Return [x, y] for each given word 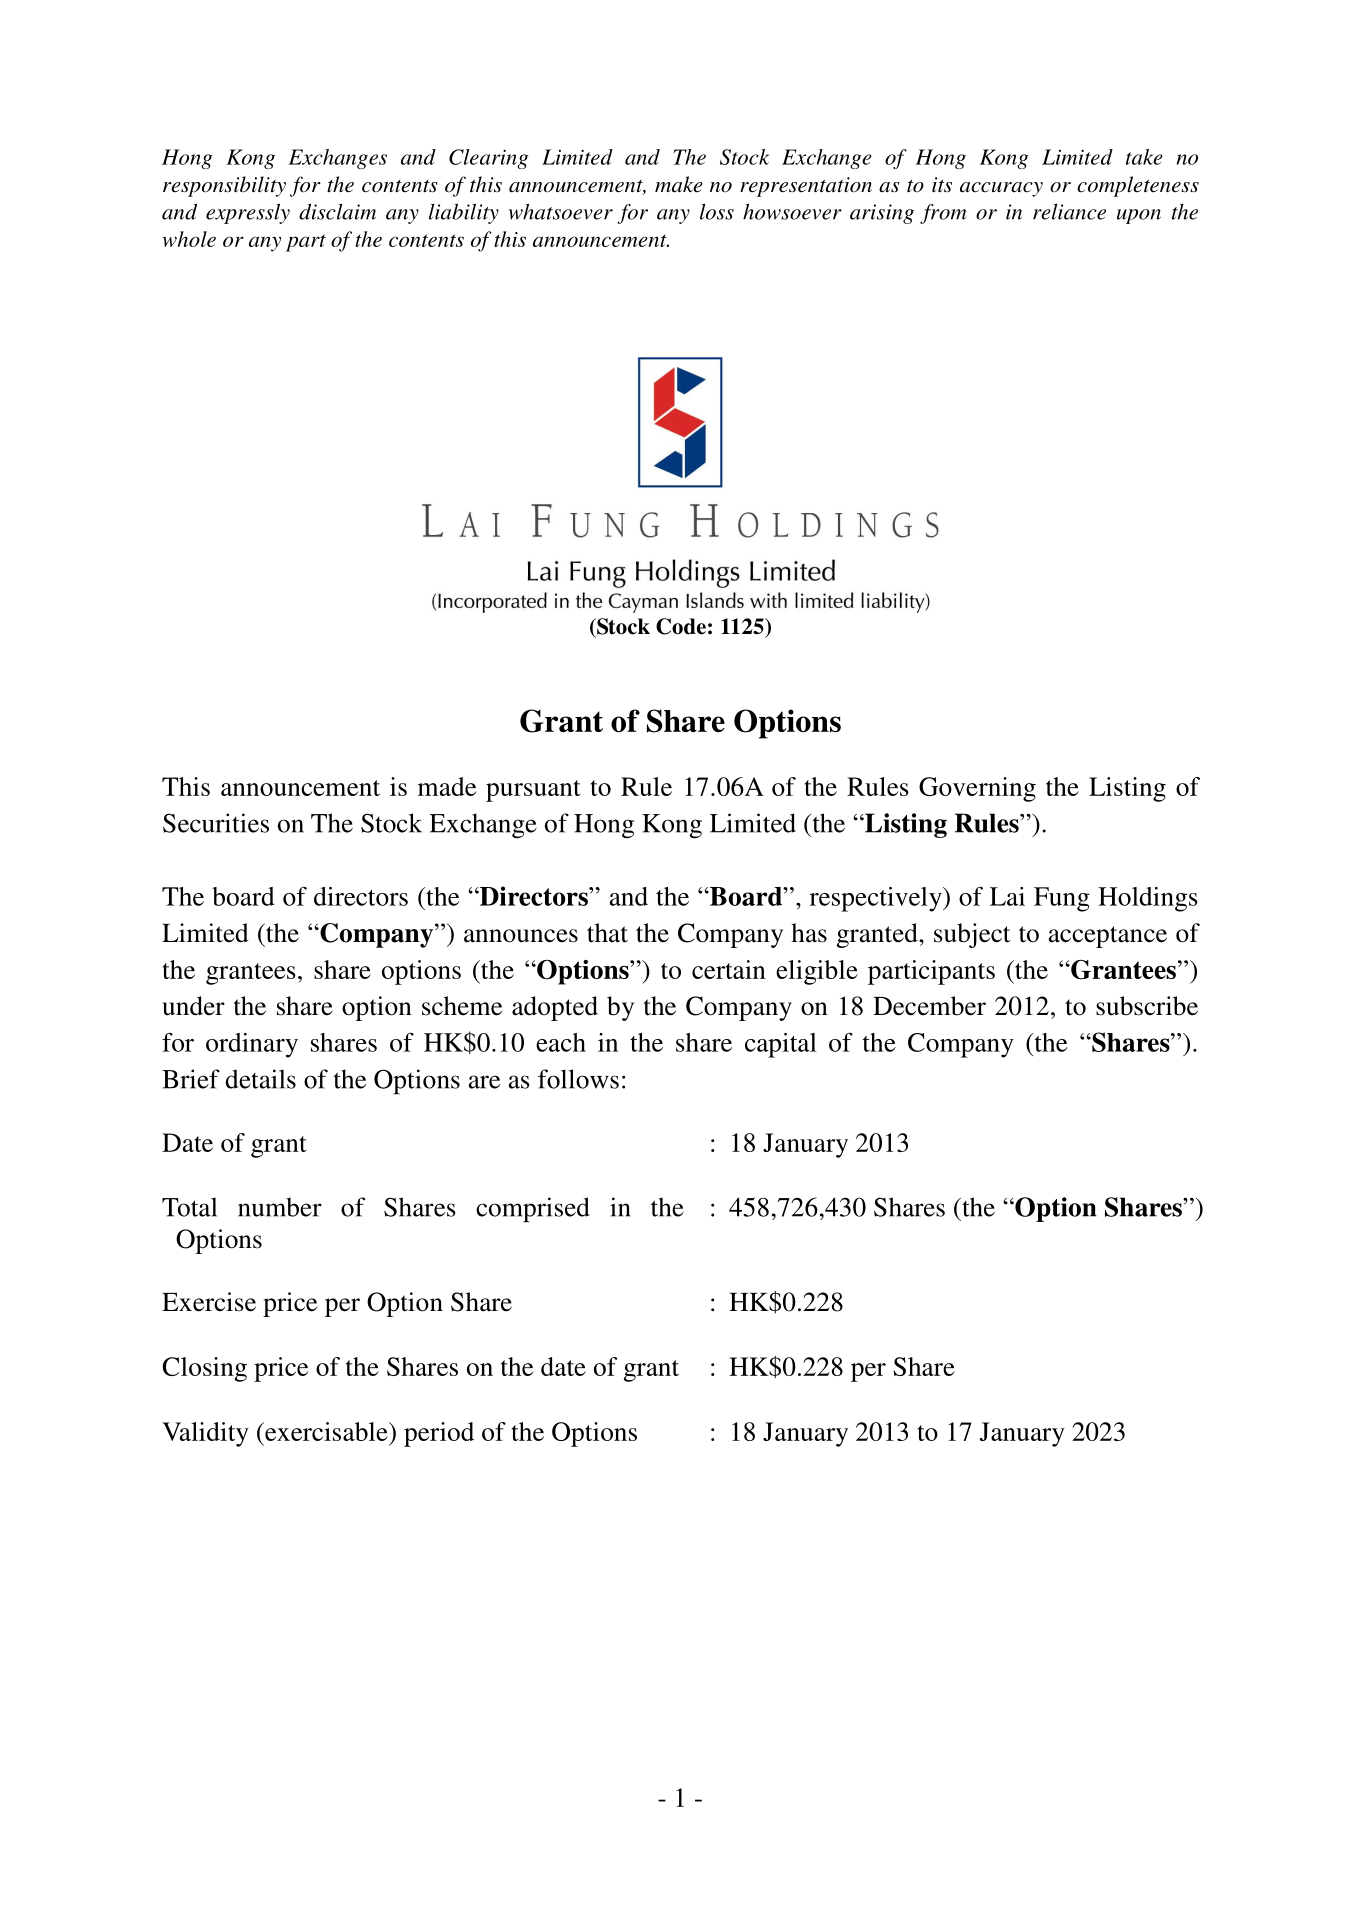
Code [681, 626]
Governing [977, 789]
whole [189, 239]
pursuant [533, 791]
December [929, 1006]
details [260, 1079]
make [679, 184]
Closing [204, 1369]
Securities [216, 823]
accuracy [1001, 189]
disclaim [337, 212]
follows [578, 1079]
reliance [1069, 212]
